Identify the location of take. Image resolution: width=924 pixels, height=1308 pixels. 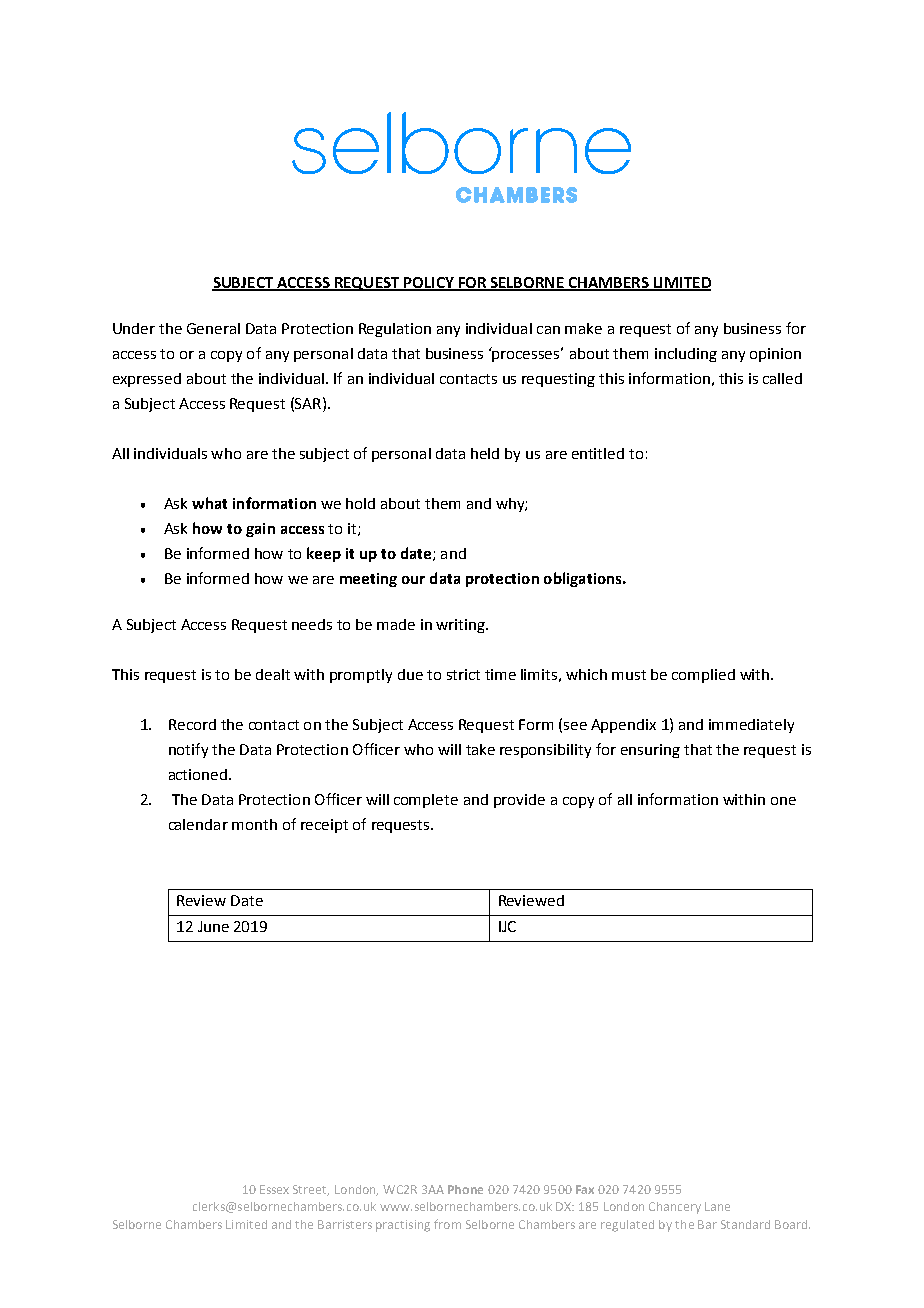
(480, 749).
